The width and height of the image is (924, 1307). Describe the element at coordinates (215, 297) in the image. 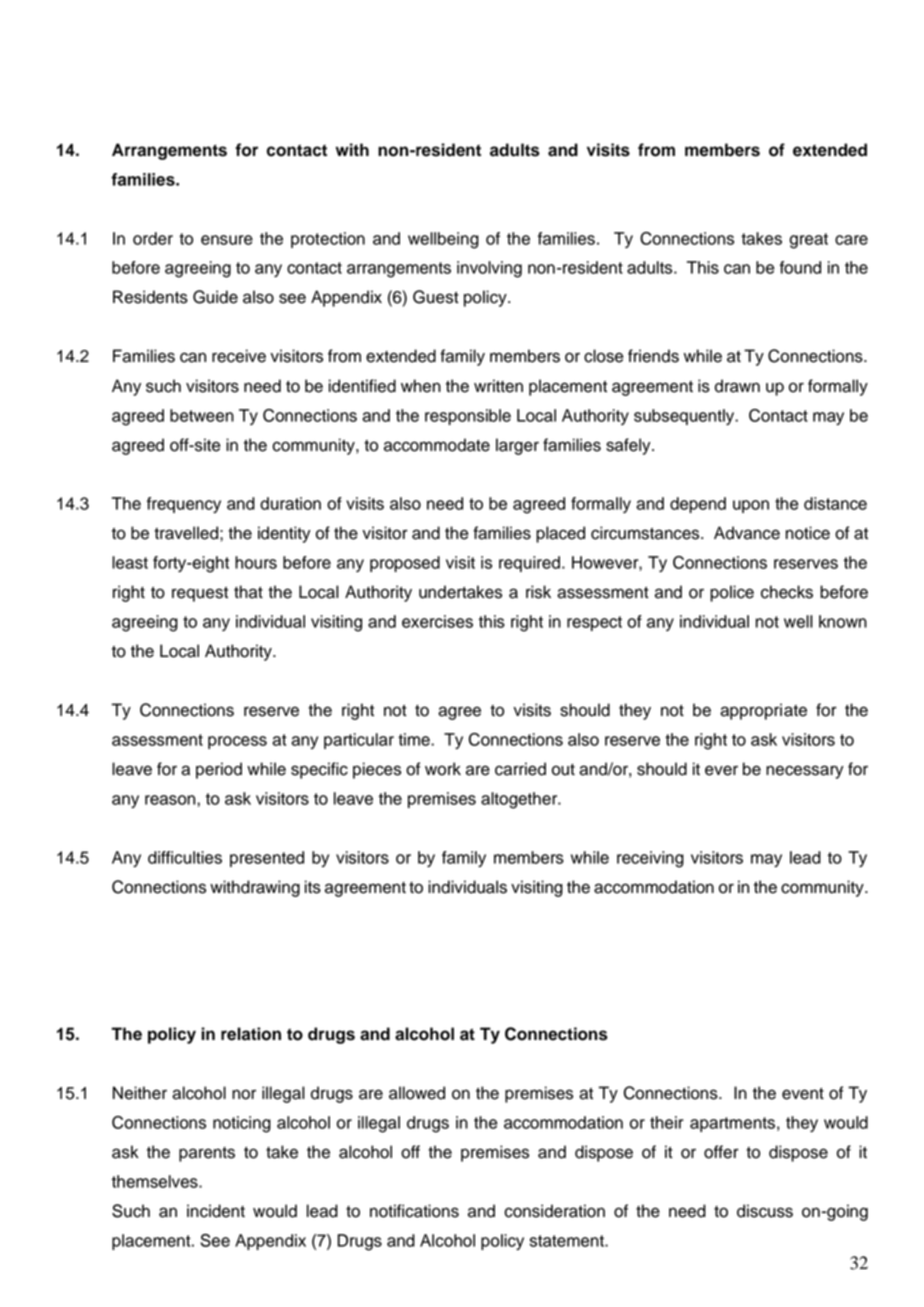

I see `Guide` at that location.
